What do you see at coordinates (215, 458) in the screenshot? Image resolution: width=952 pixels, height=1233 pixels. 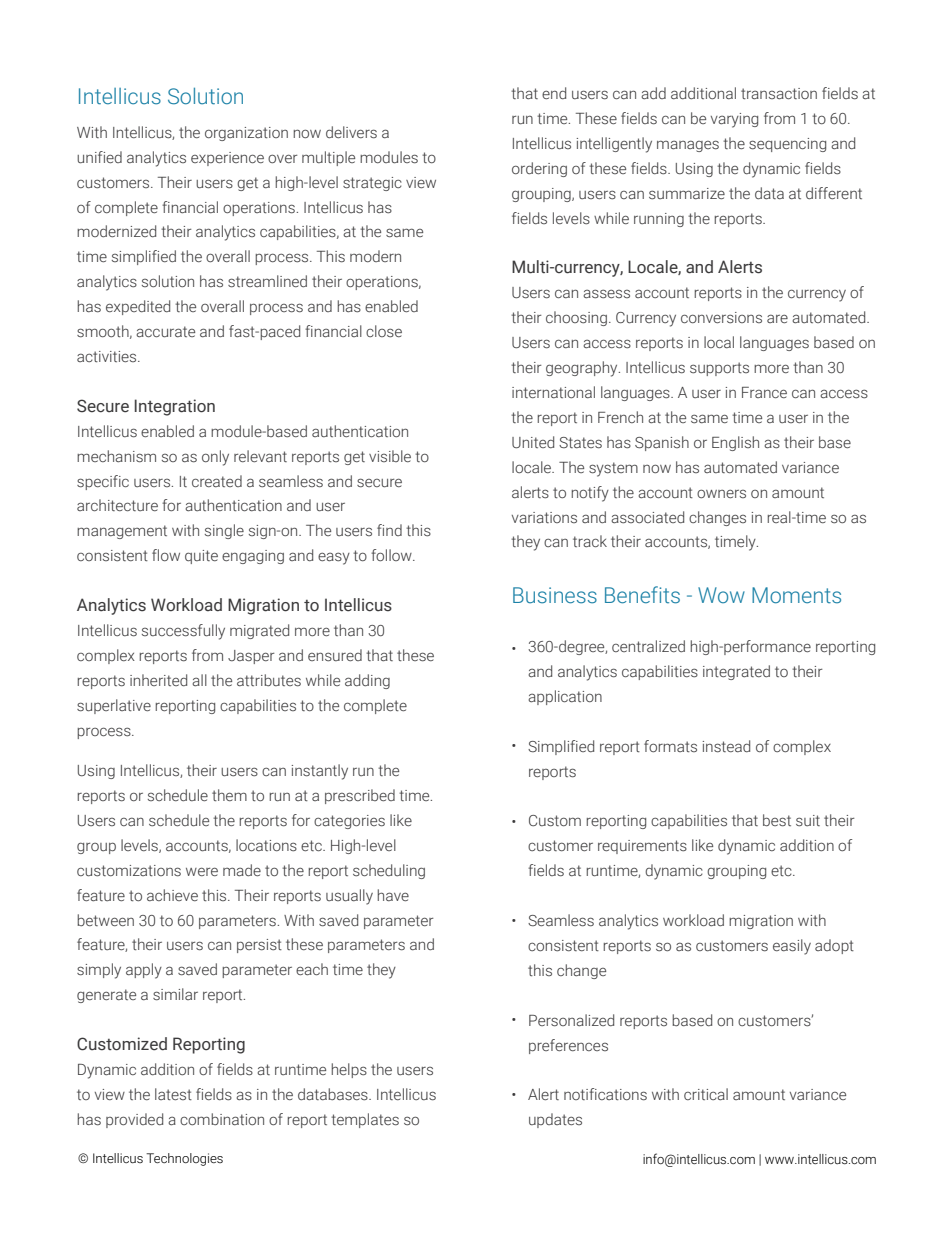 I see `only` at bounding box center [215, 458].
